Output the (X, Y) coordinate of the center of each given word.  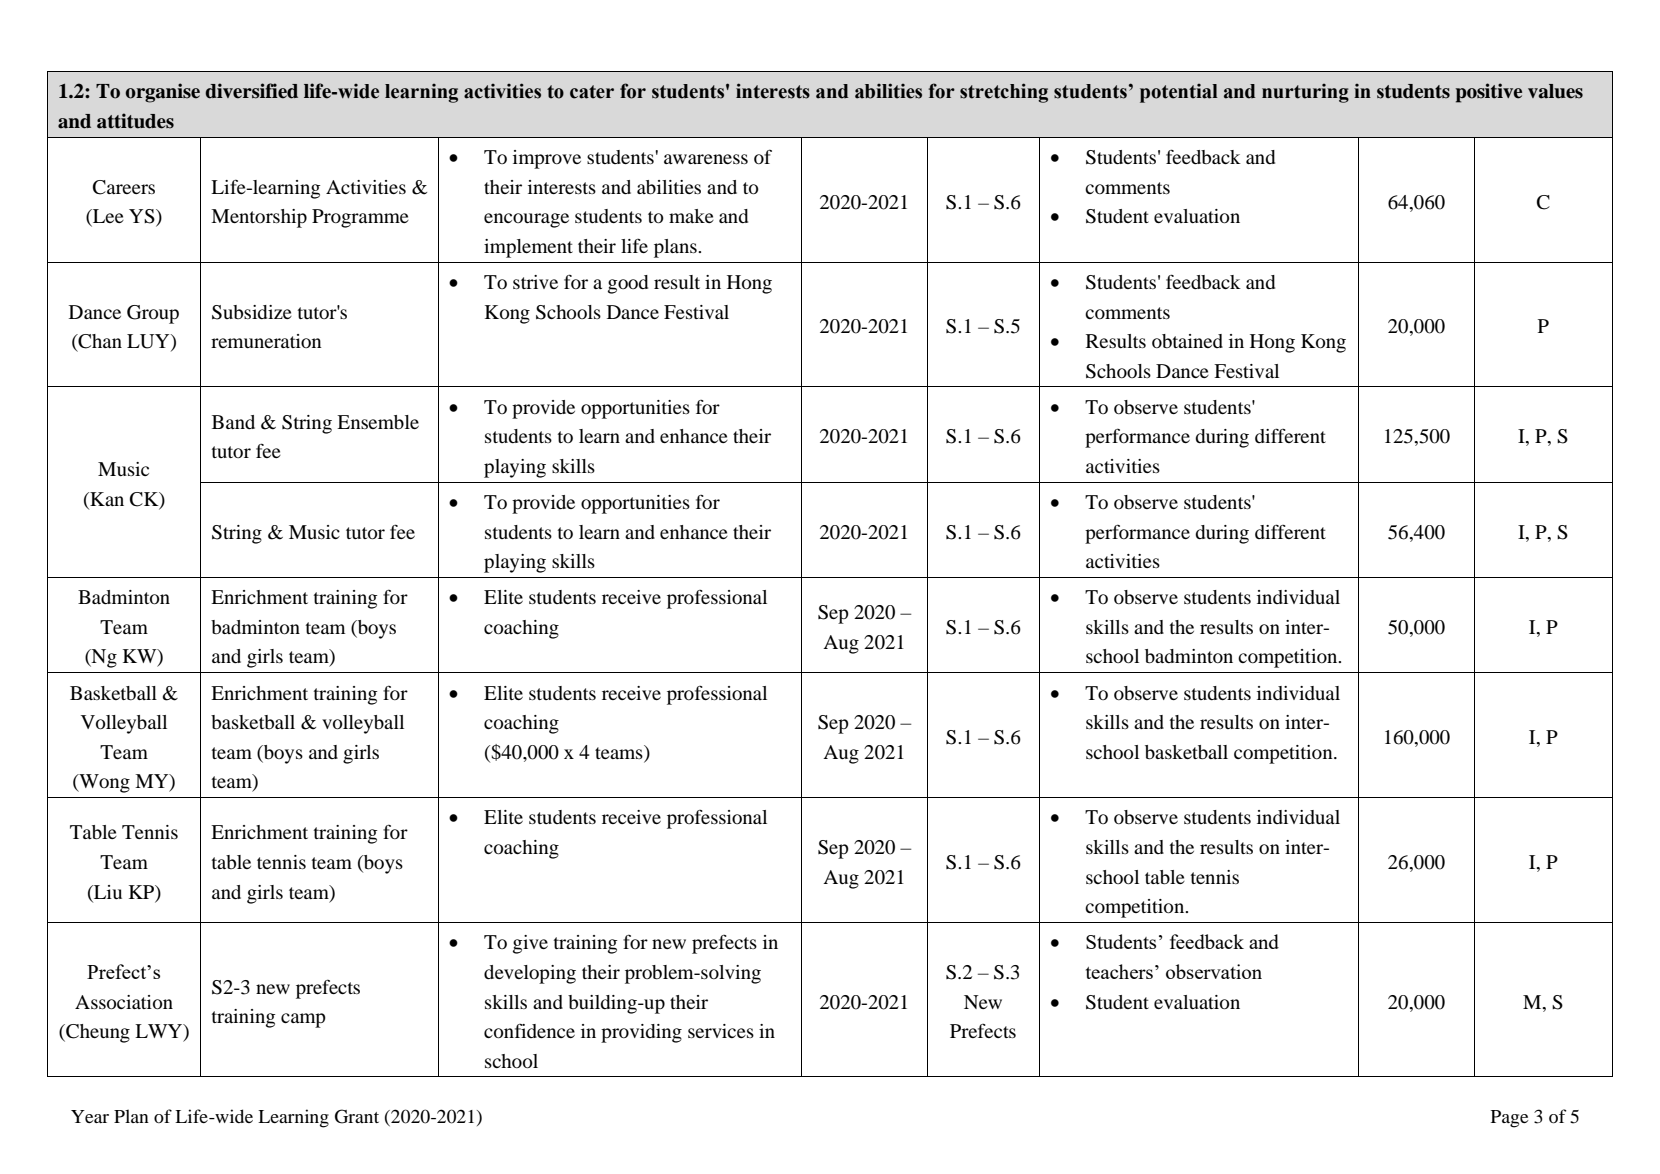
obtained (1187, 341)
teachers (1119, 971)
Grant (357, 1116)
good (628, 284)
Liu (107, 892)
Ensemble (378, 422)
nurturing (1305, 93)
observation (1214, 971)
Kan (106, 499)
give (530, 944)
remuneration (266, 341)
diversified (251, 91)
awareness (706, 159)
